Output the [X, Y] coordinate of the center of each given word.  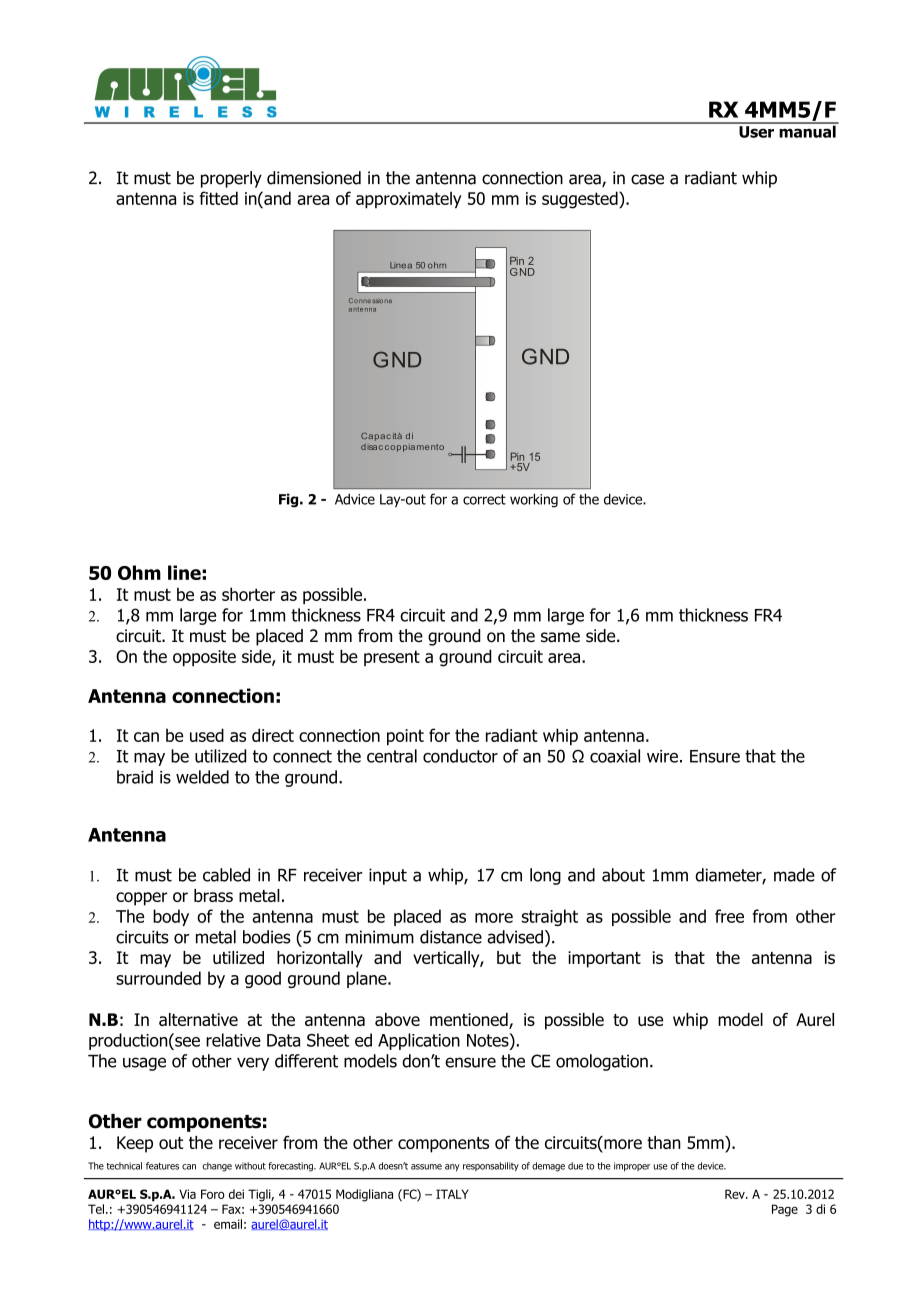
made [794, 875]
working [534, 500]
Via [187, 1194]
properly [231, 179]
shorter [248, 594]
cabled [226, 875]
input [388, 876]
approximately [409, 199]
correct [484, 499]
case [647, 179]
